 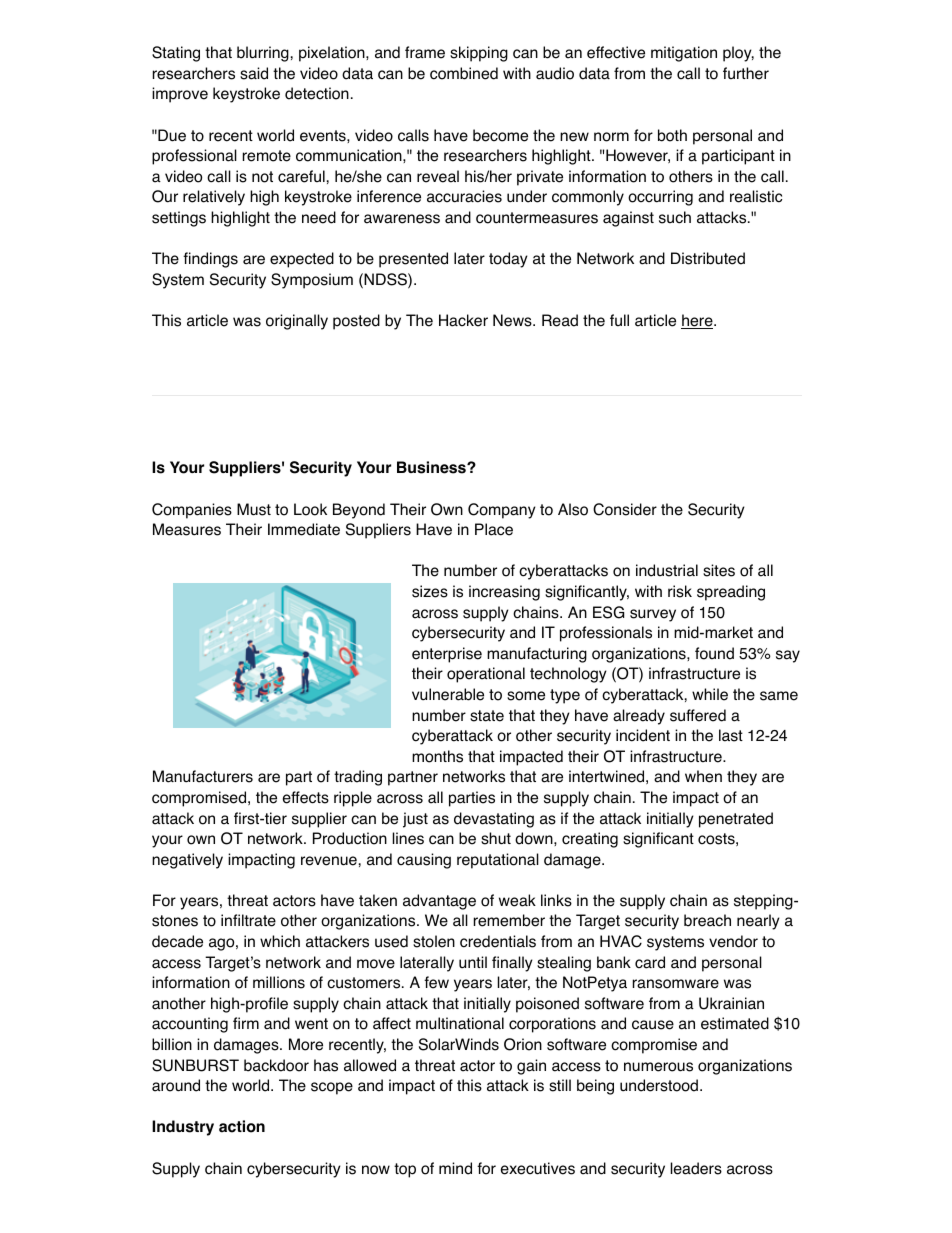 I want to click on when, so click(x=703, y=776).
